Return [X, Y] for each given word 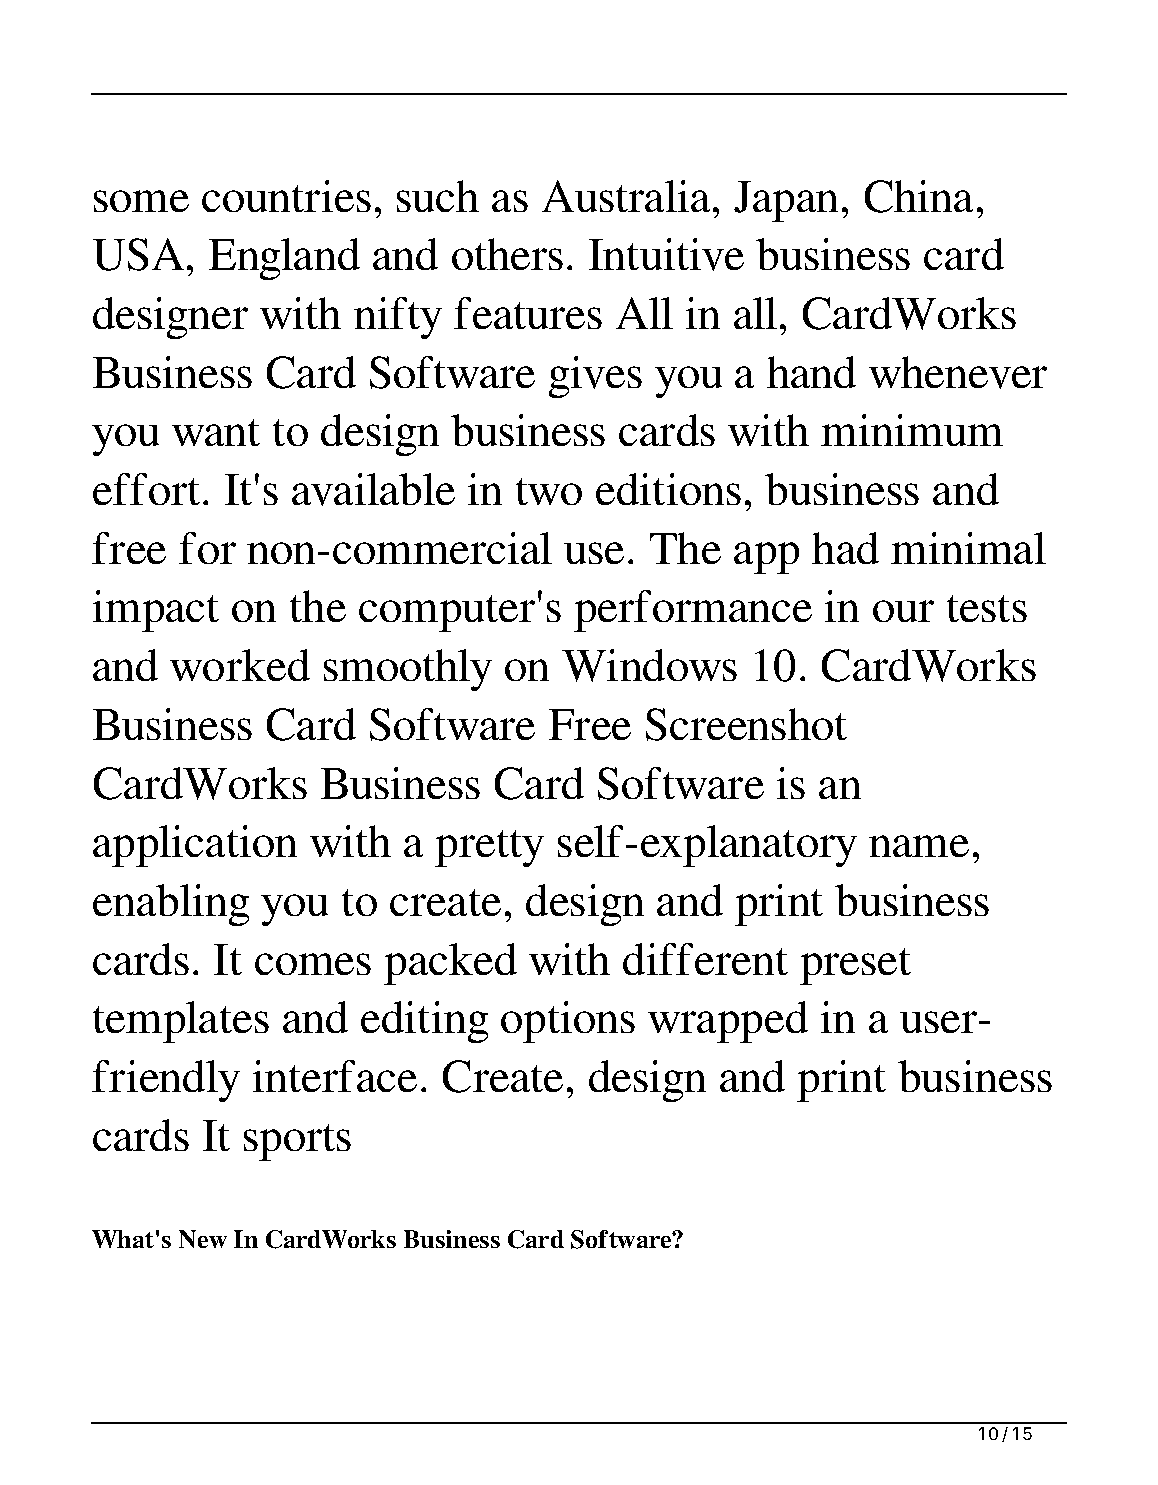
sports [297, 1142]
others [507, 254]
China [919, 196]
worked [240, 665]
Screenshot [746, 724]
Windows [649, 665]
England [284, 259]
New [203, 1239]
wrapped [728, 1022]
